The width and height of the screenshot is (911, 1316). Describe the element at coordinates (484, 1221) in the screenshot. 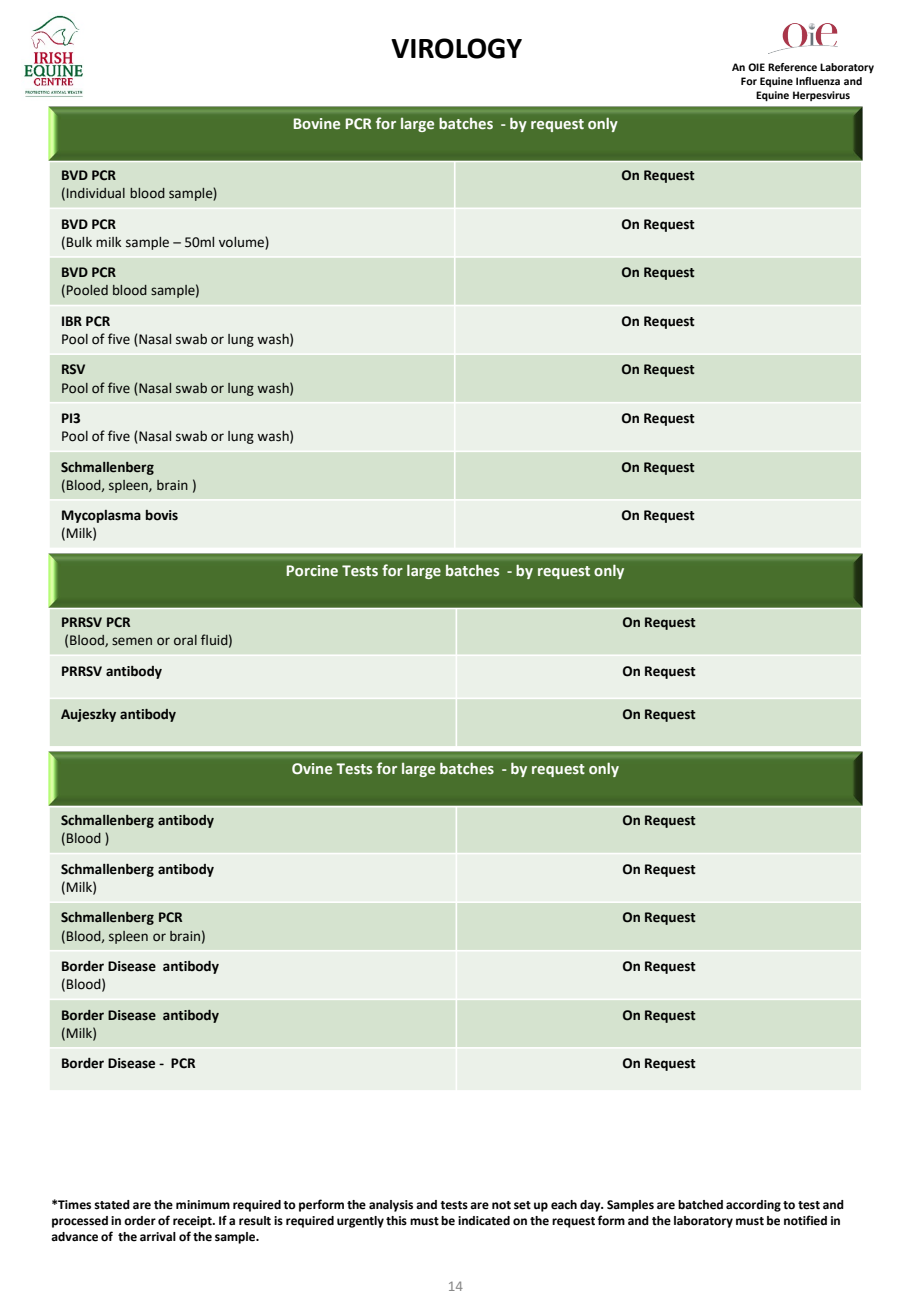

I see `indicated` at that location.
